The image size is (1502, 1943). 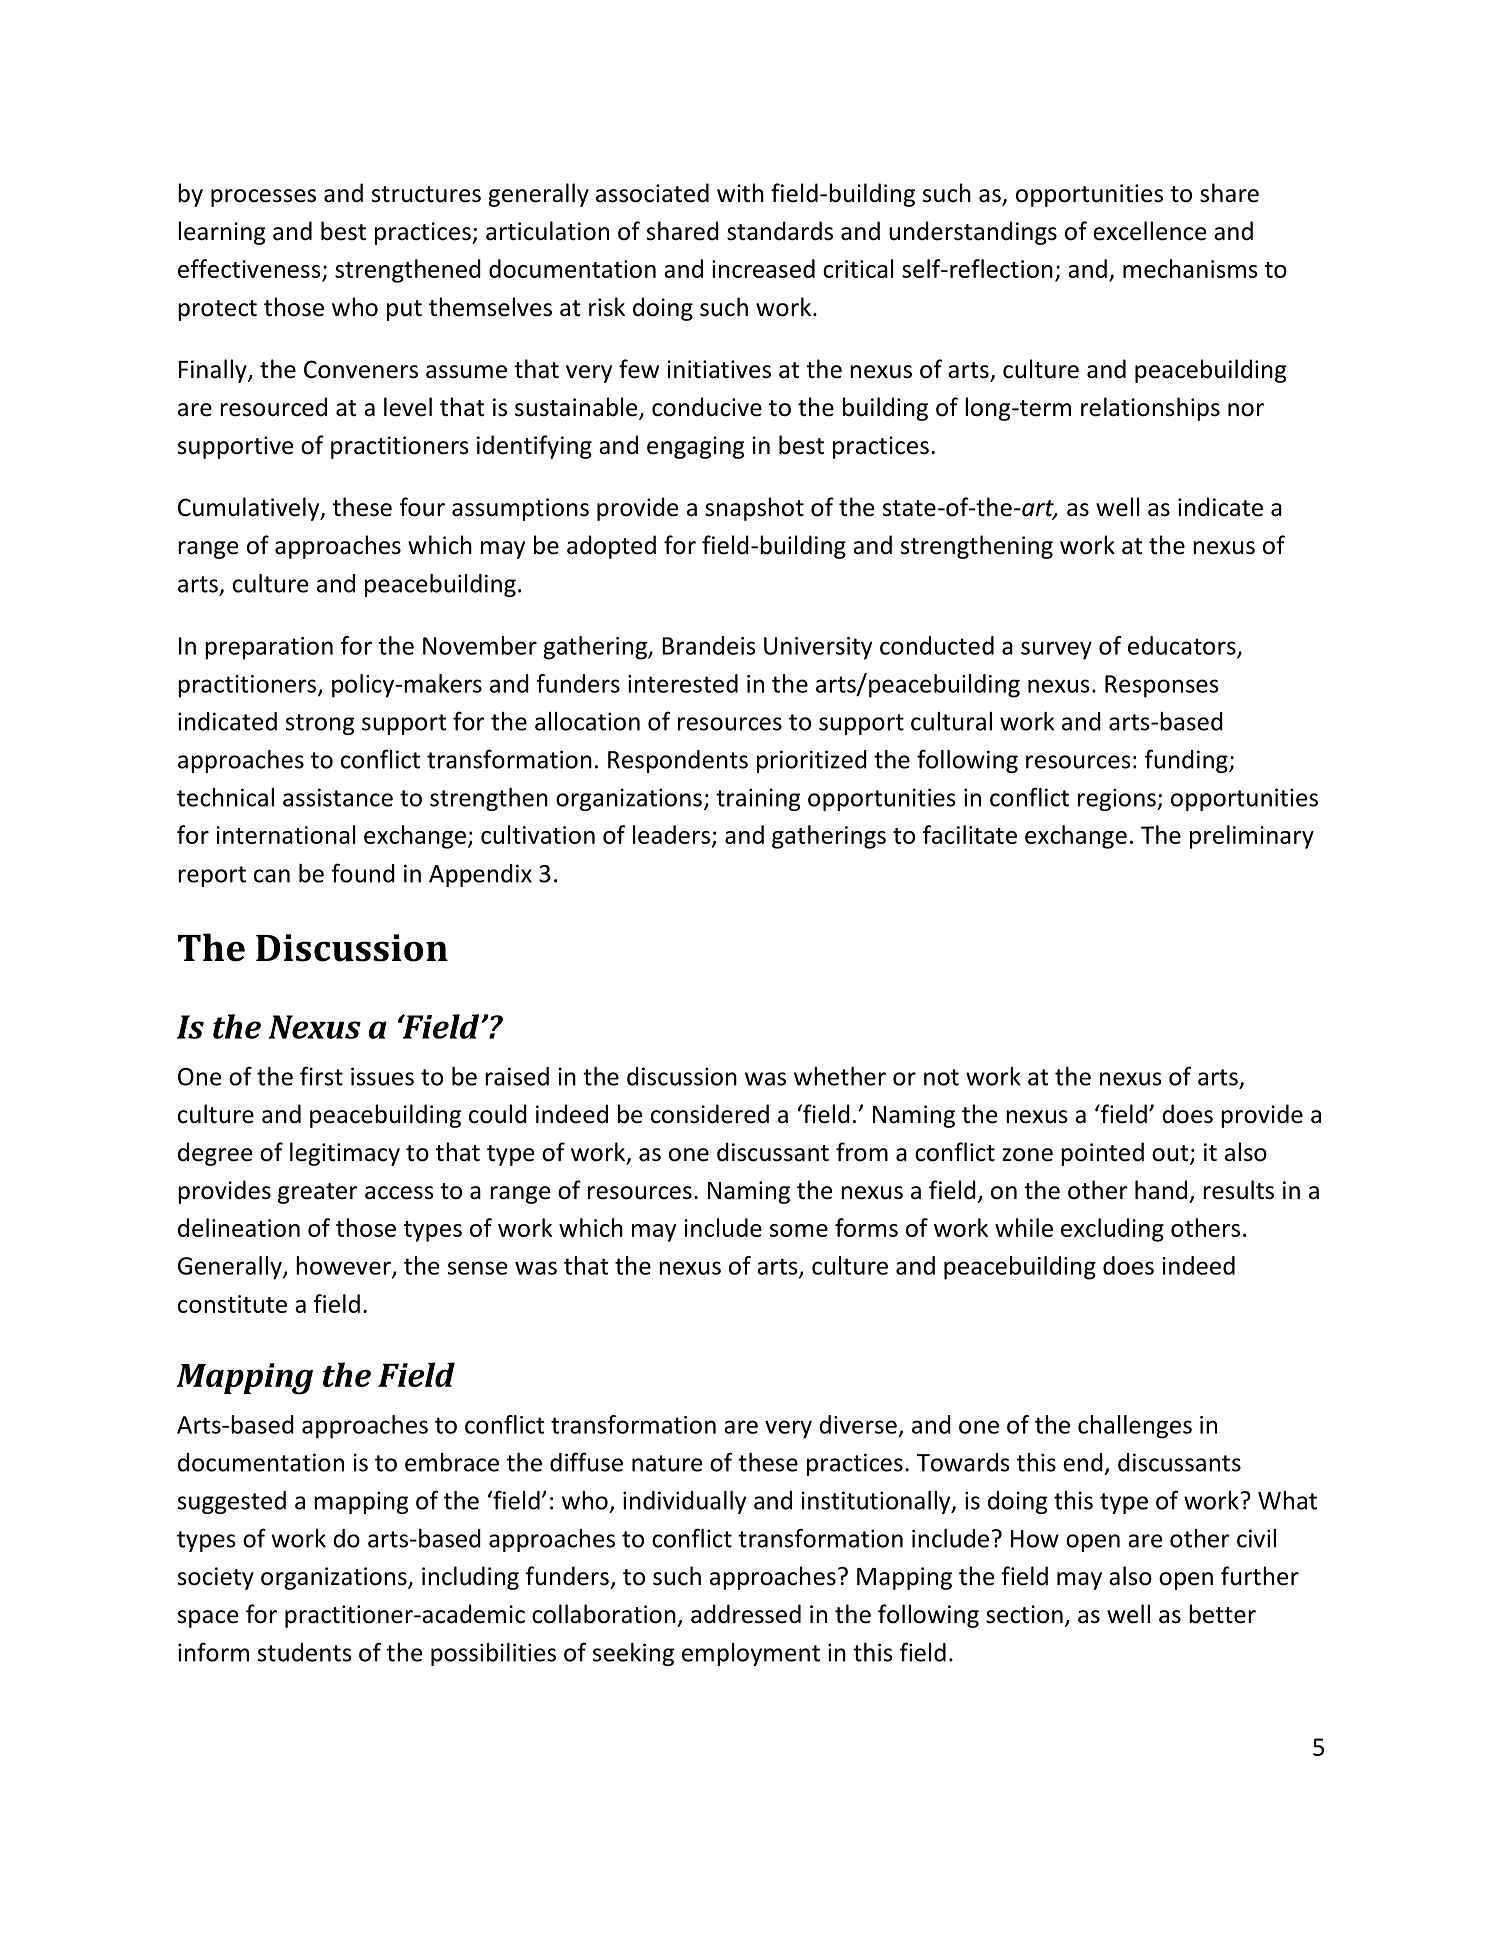 I want to click on excellence, so click(x=1149, y=231).
